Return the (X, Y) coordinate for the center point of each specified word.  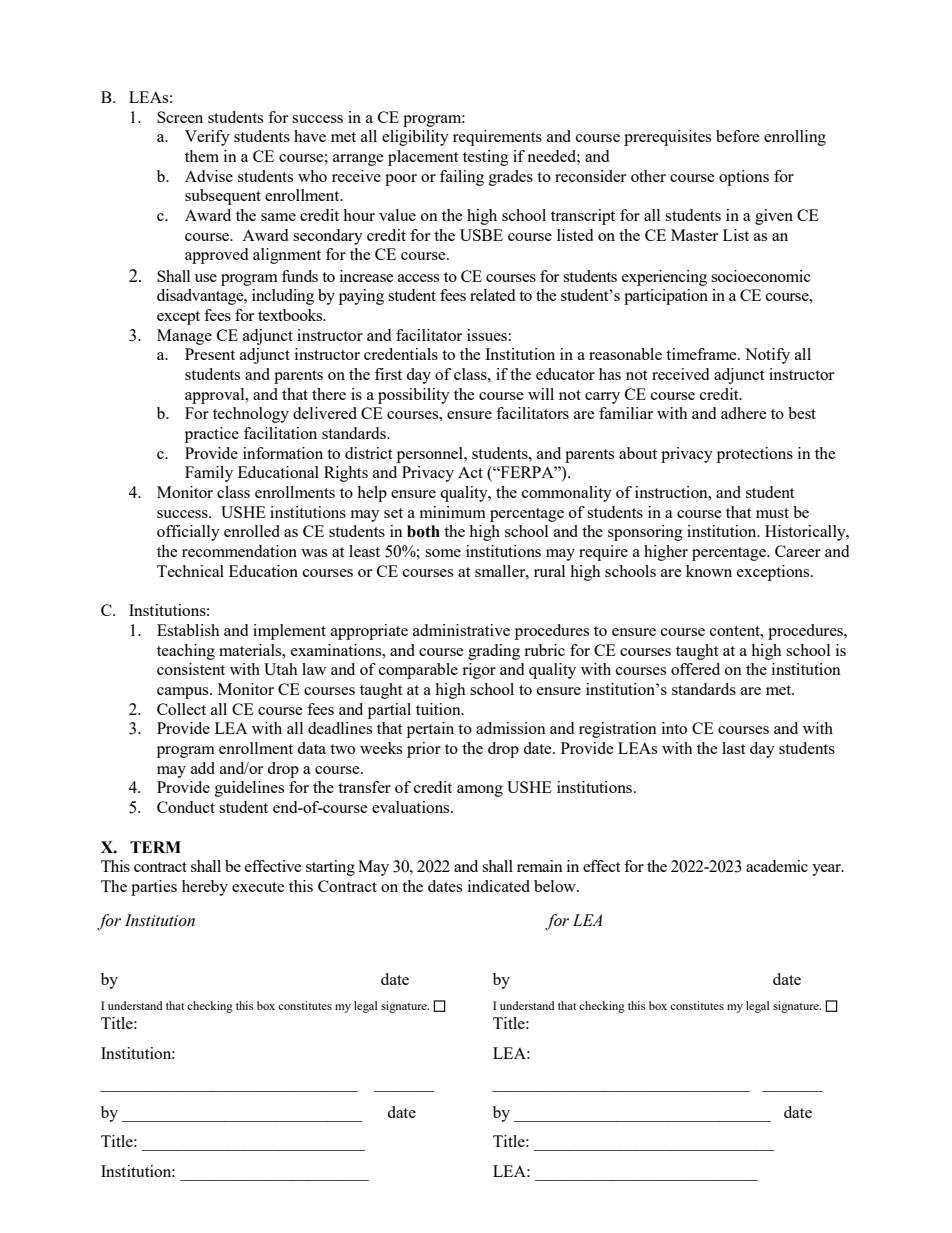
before (738, 136)
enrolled (252, 531)
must (772, 513)
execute (258, 887)
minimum (453, 512)
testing (486, 158)
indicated (499, 886)
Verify (207, 138)
